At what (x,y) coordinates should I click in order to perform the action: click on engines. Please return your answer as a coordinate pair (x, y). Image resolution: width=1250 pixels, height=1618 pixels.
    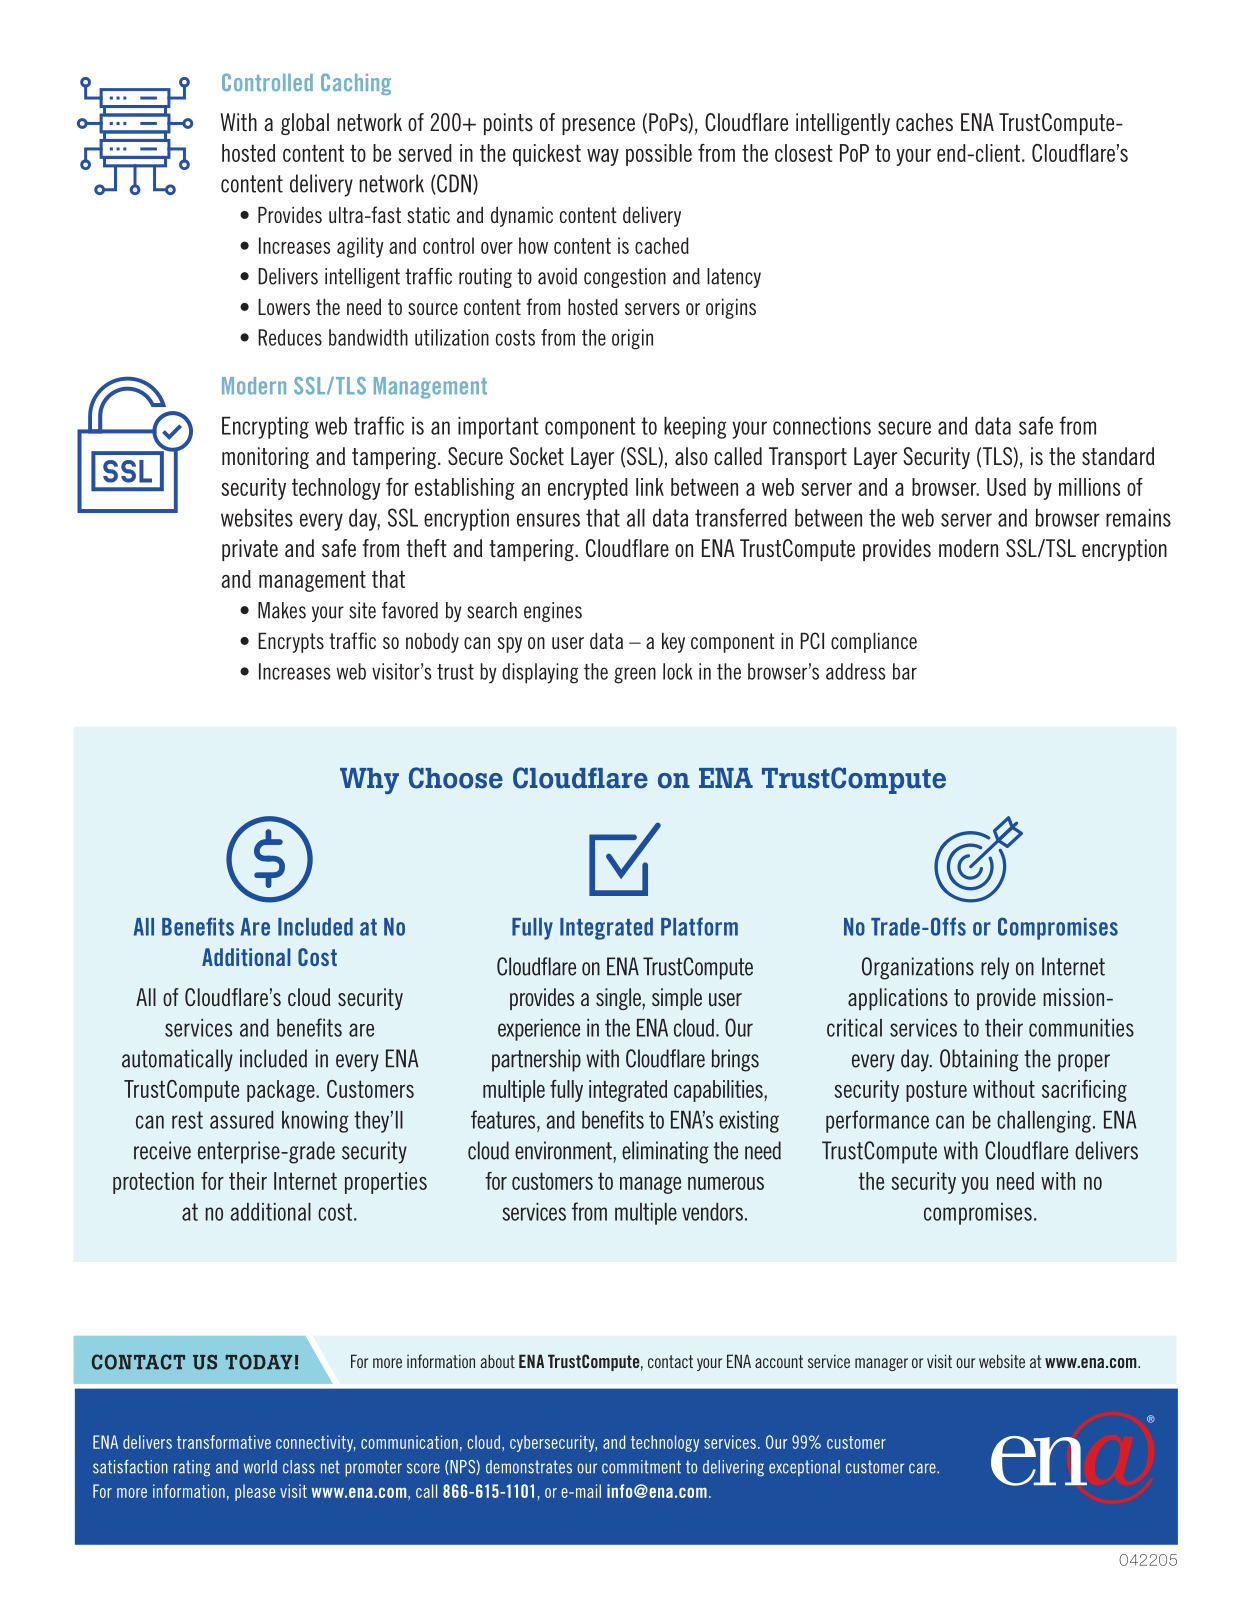
    Looking at the image, I should click on (553, 612).
